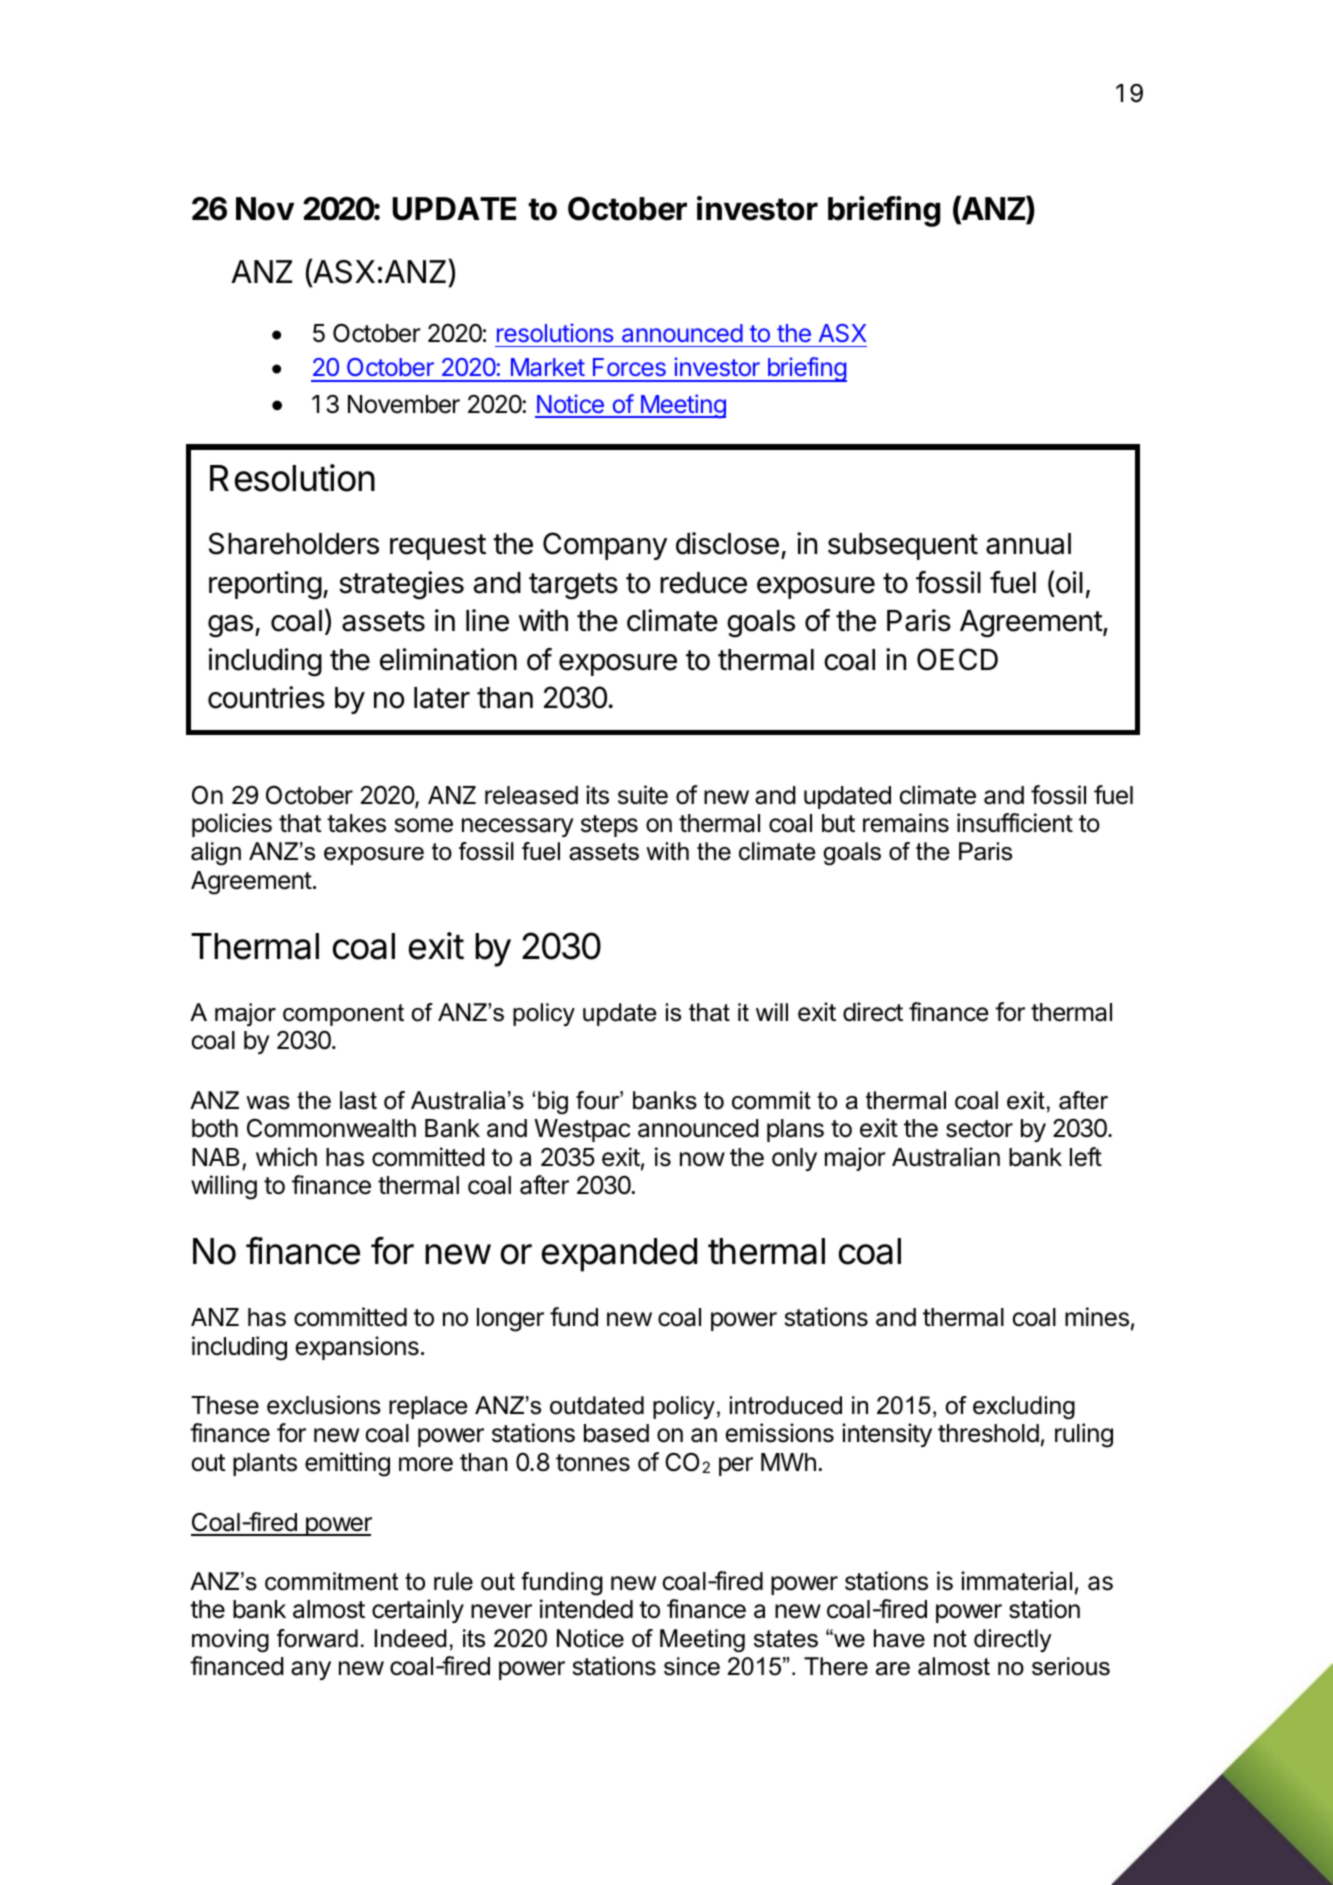  I want to click on sector, so click(979, 1129).
